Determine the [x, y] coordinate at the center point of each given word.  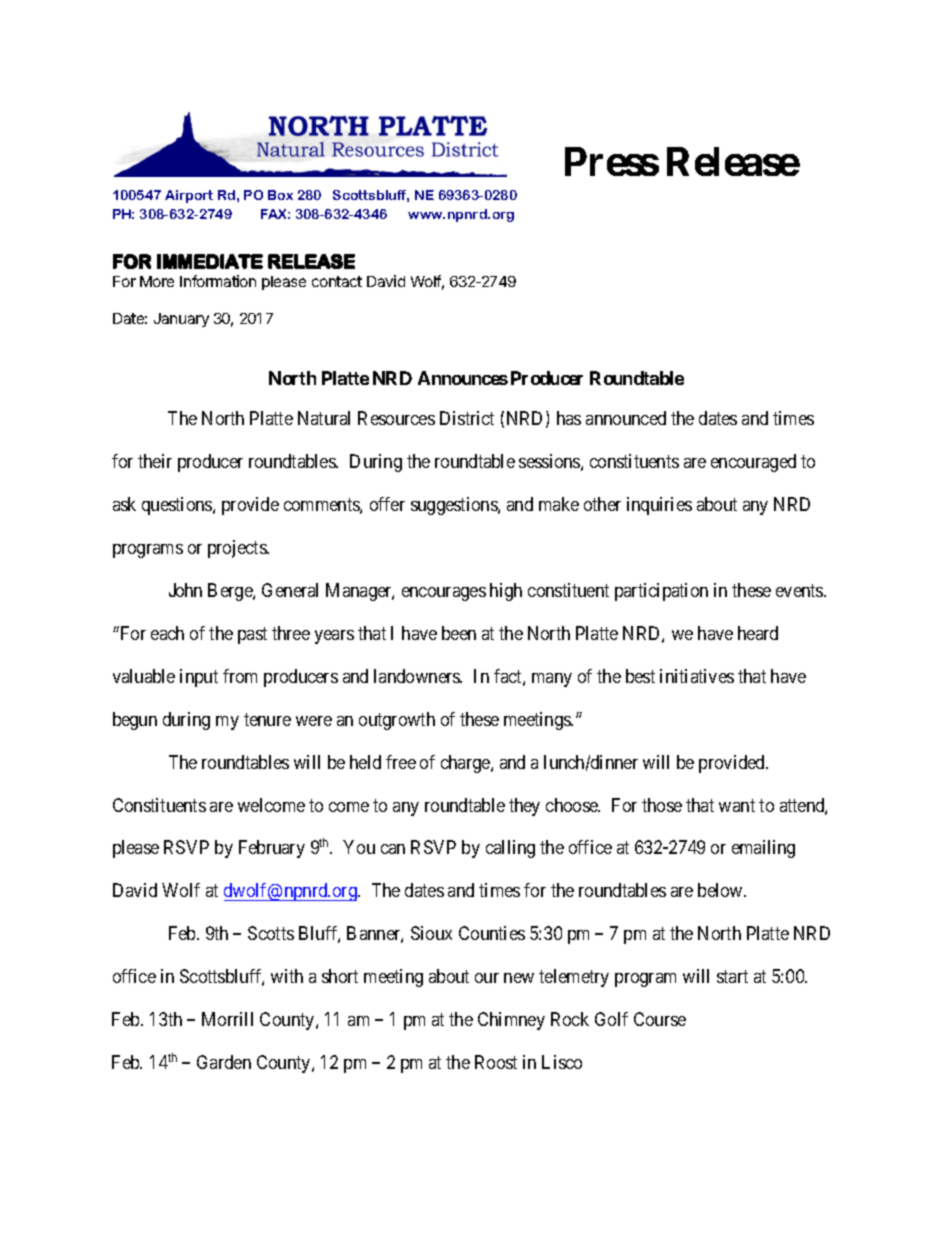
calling [510, 849]
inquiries [659, 506]
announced [626, 418]
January [181, 320]
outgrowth [397, 721]
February [272, 849]
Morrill [227, 1019]
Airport [189, 196]
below [721, 890]
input [199, 678]
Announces [463, 378]
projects [238, 549]
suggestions [455, 506]
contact [337, 281]
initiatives [697, 676]
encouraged [753, 463]
